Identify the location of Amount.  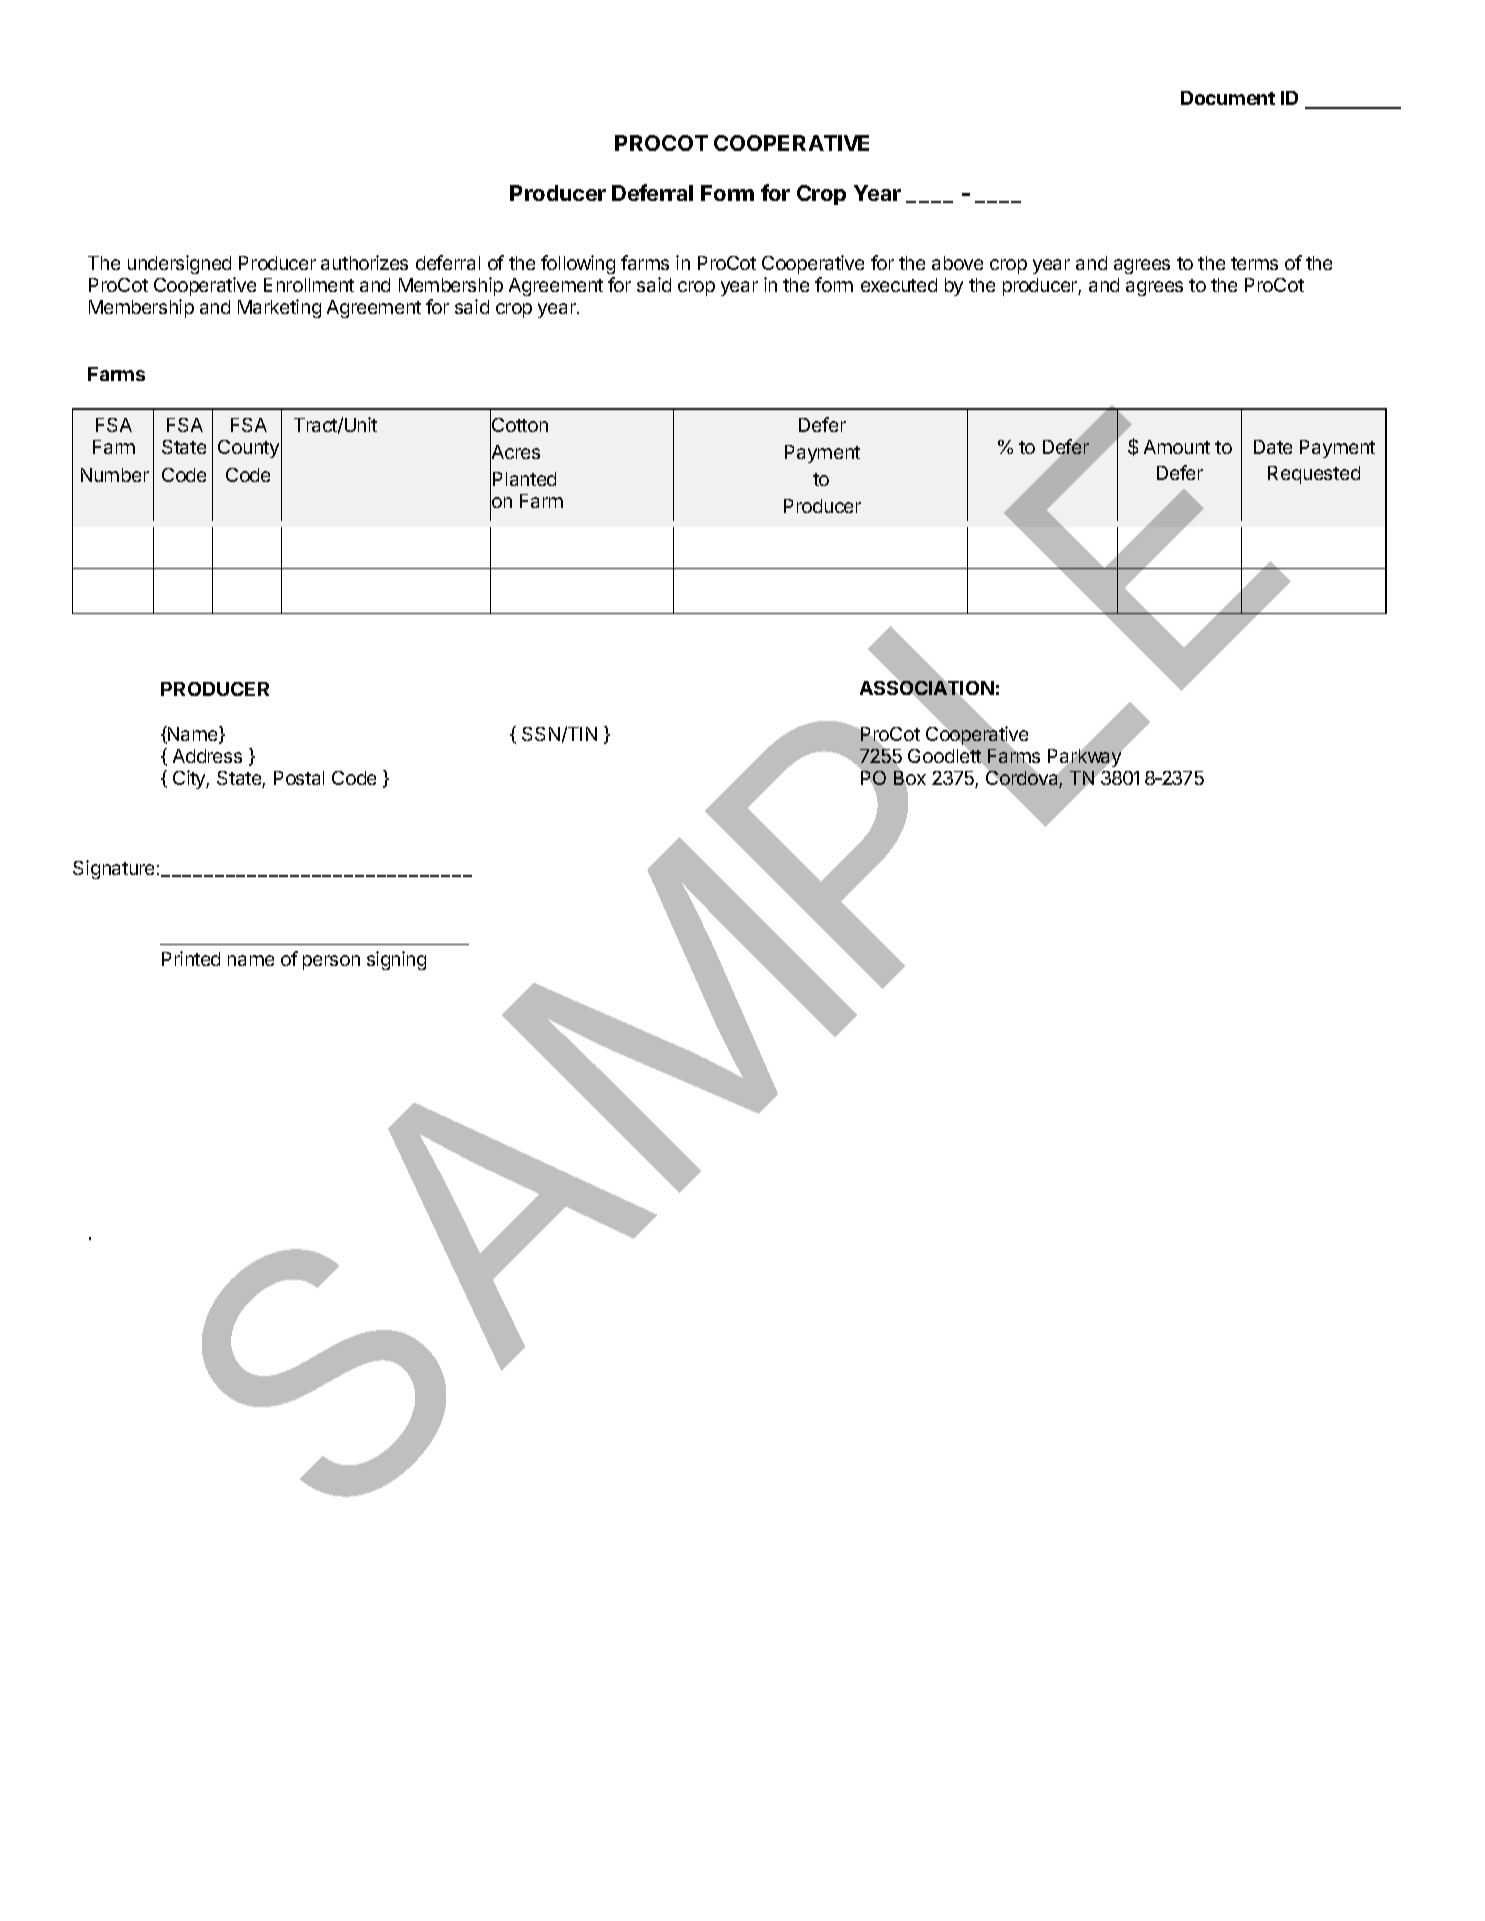
(1177, 447).
